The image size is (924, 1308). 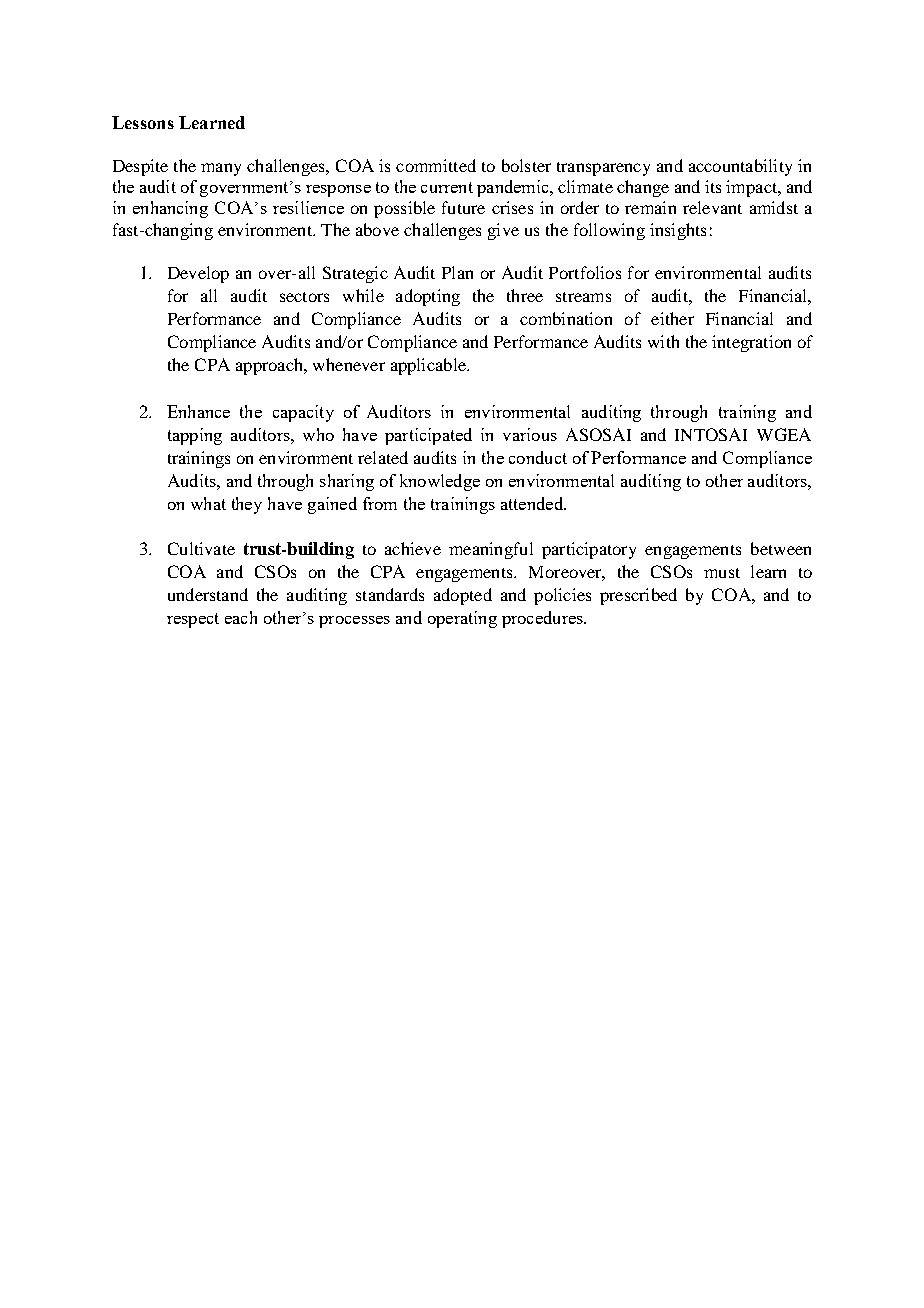 What do you see at coordinates (436, 165) in the screenshot?
I see `committed` at bounding box center [436, 165].
